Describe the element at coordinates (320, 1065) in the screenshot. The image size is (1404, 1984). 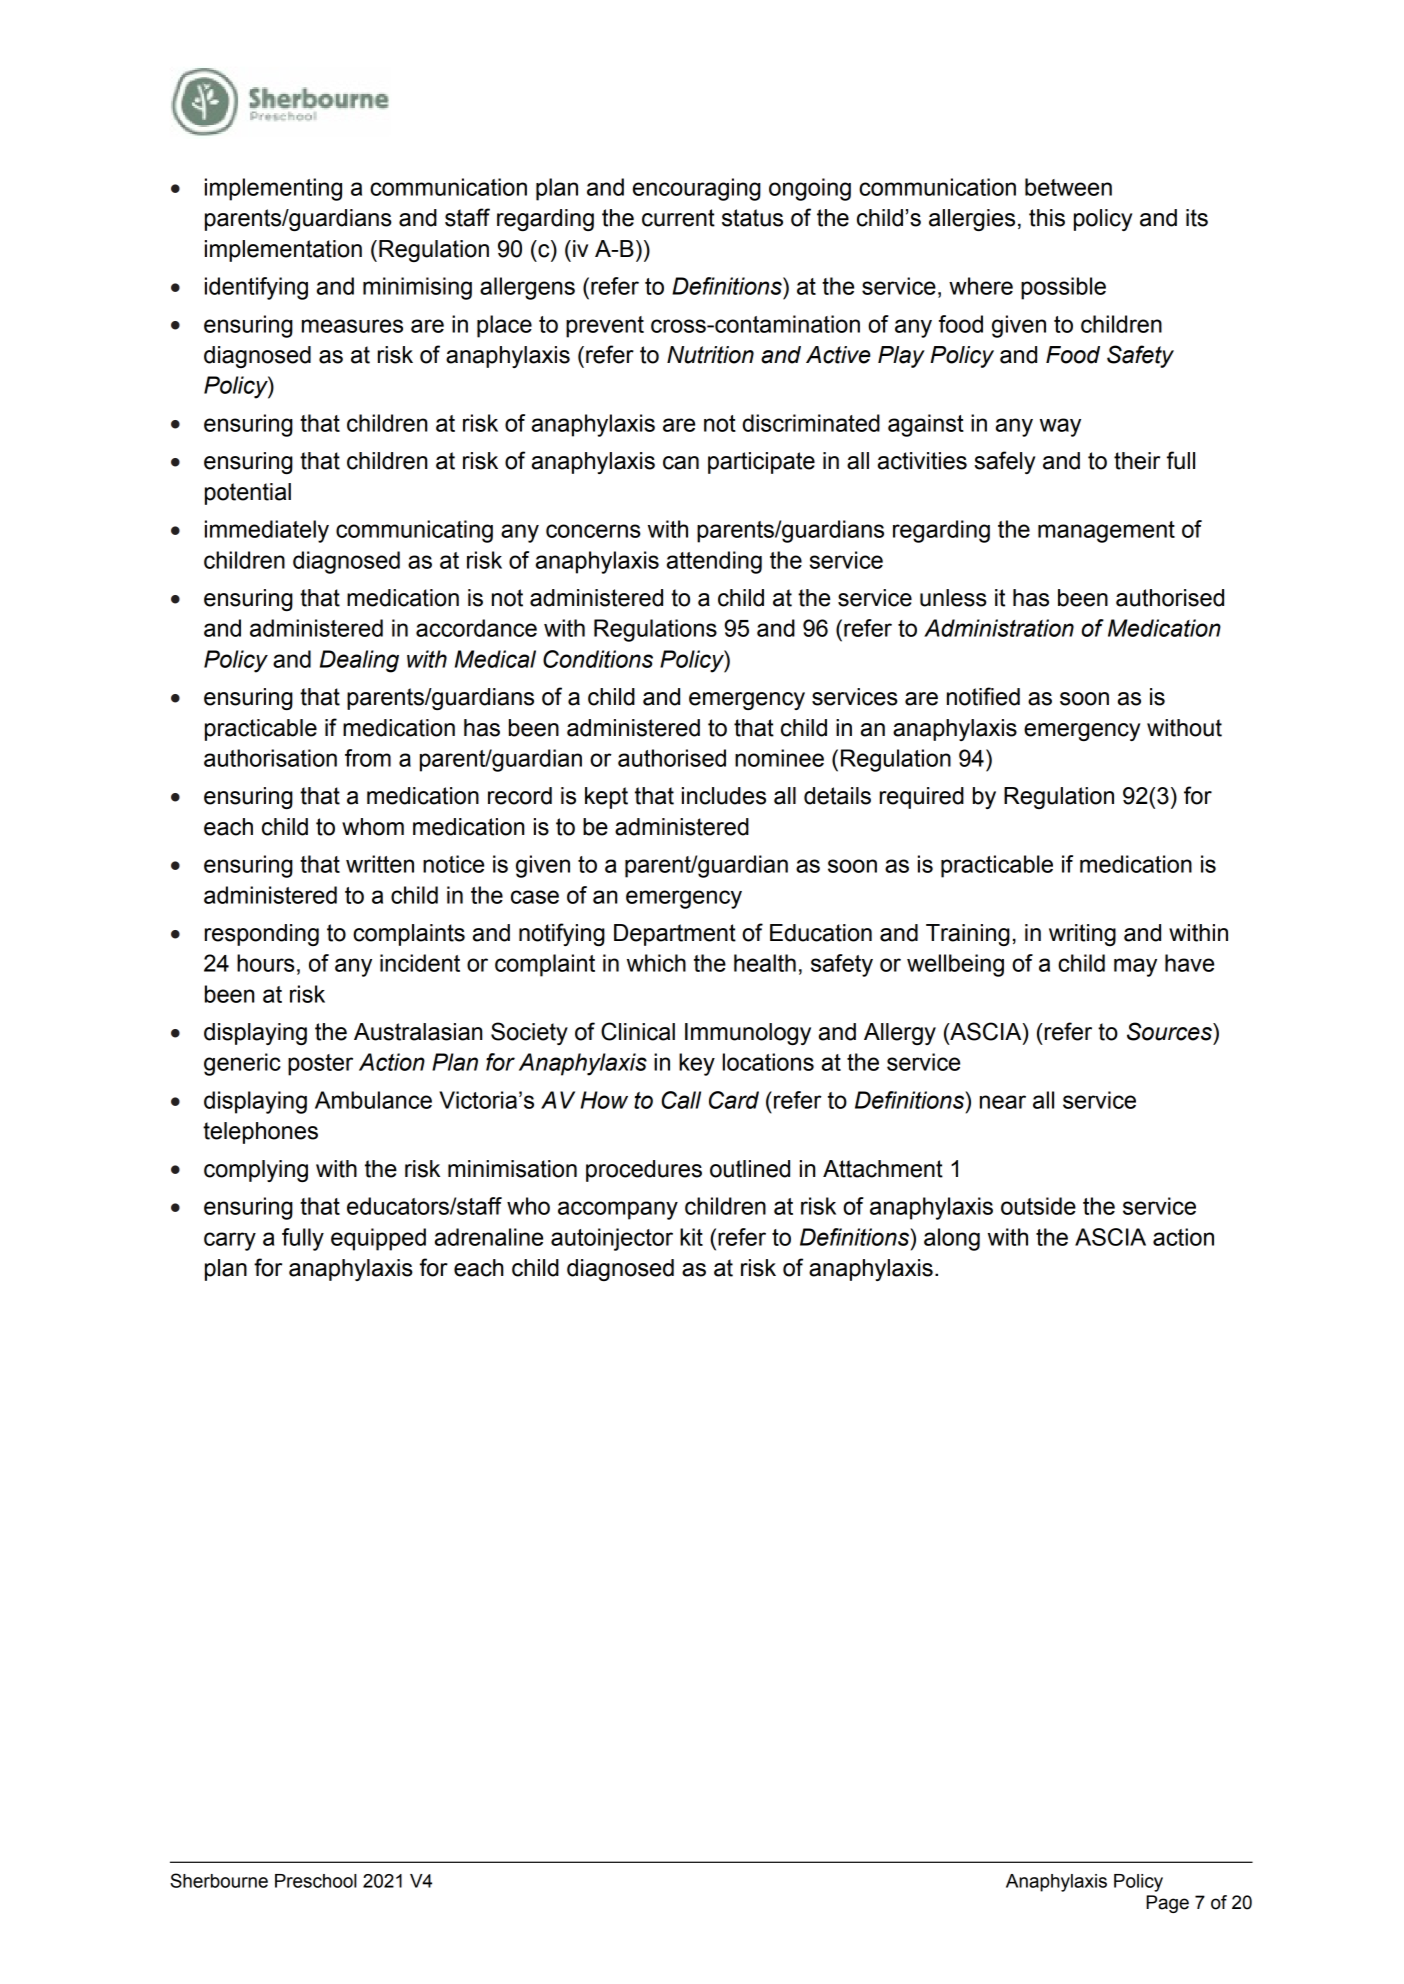
I see `poster` at that location.
